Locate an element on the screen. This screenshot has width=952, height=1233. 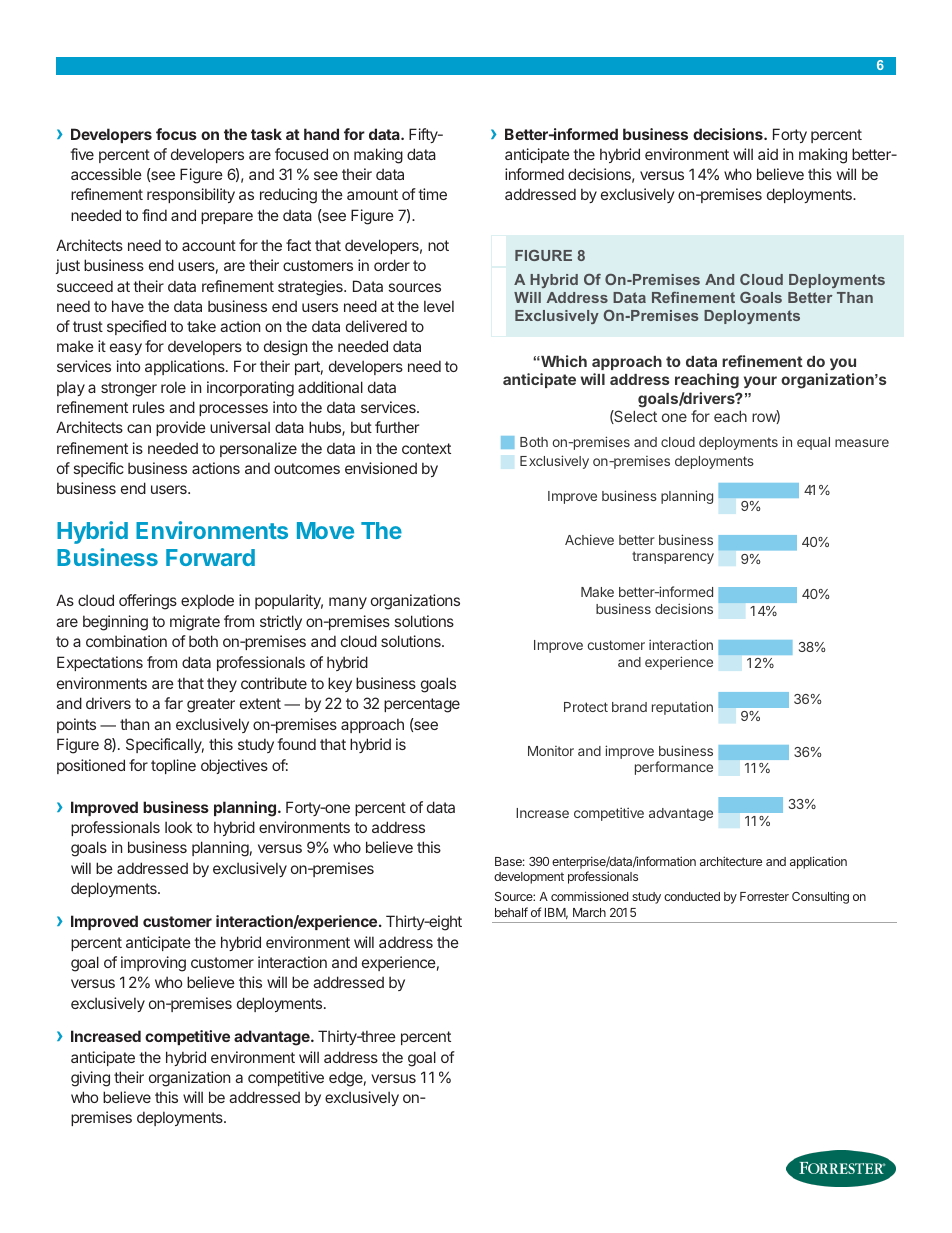
many is located at coordinates (348, 603).
